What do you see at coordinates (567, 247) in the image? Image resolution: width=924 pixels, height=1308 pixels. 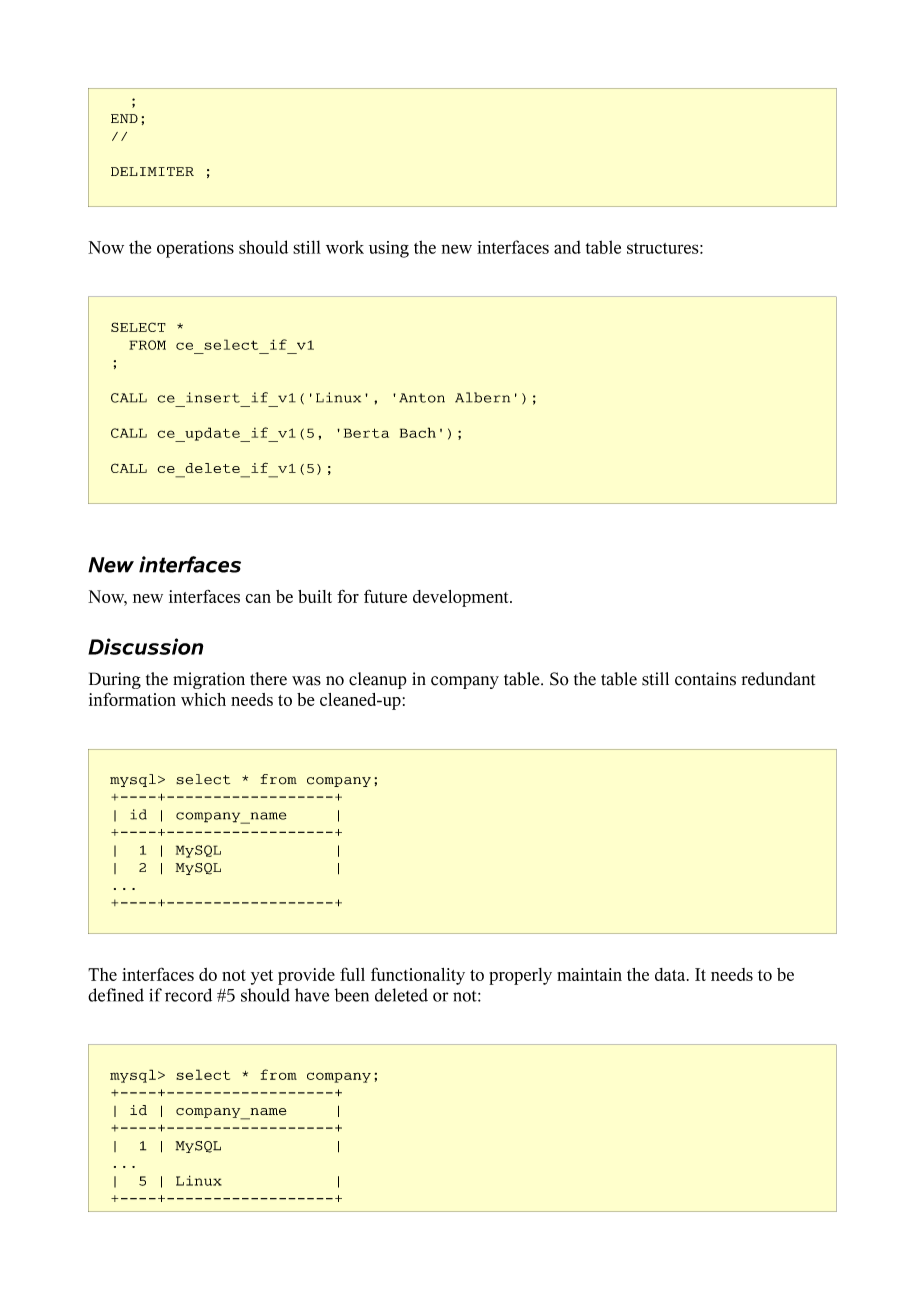 I see `and` at bounding box center [567, 247].
